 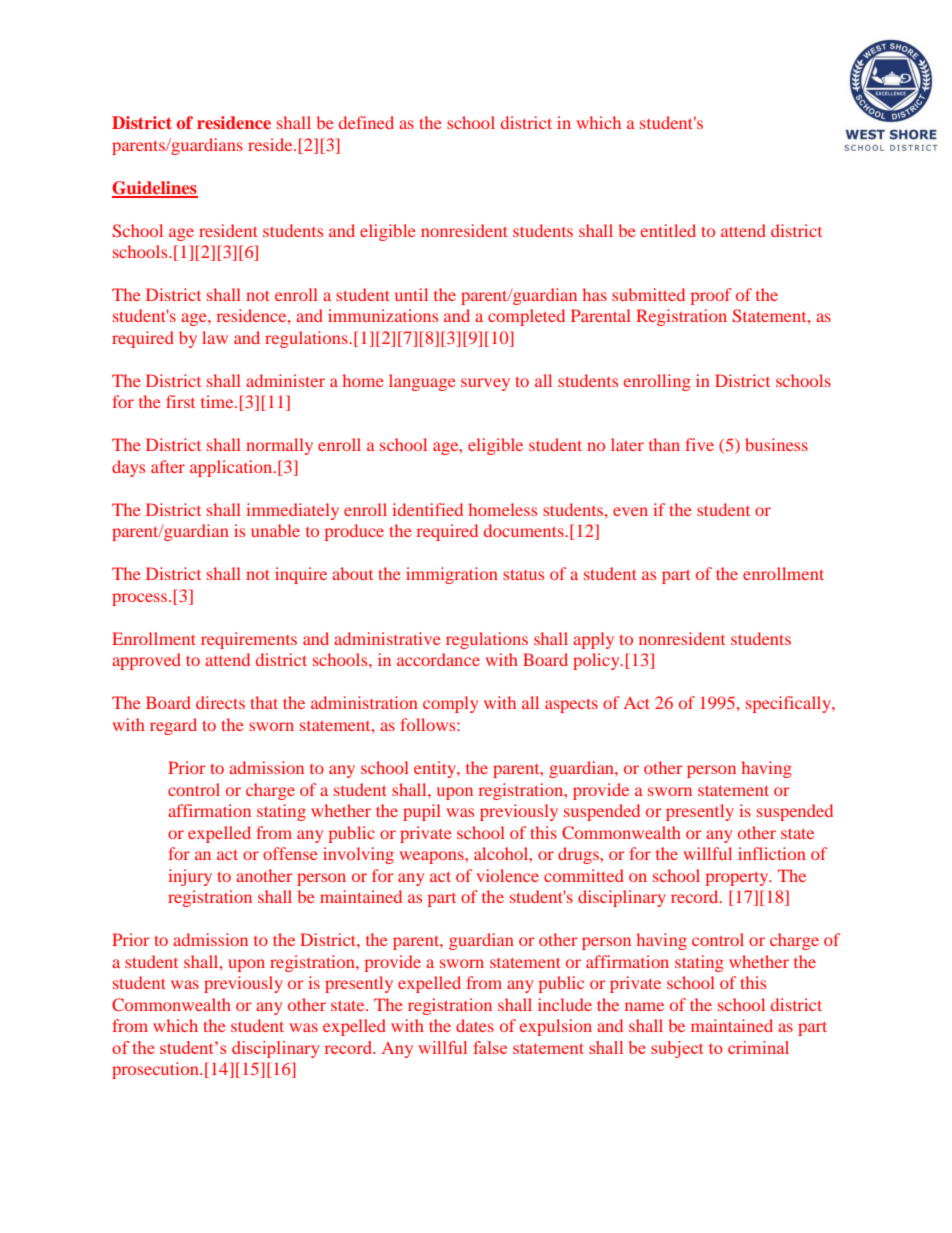 I want to click on requirements, so click(x=249, y=640).
